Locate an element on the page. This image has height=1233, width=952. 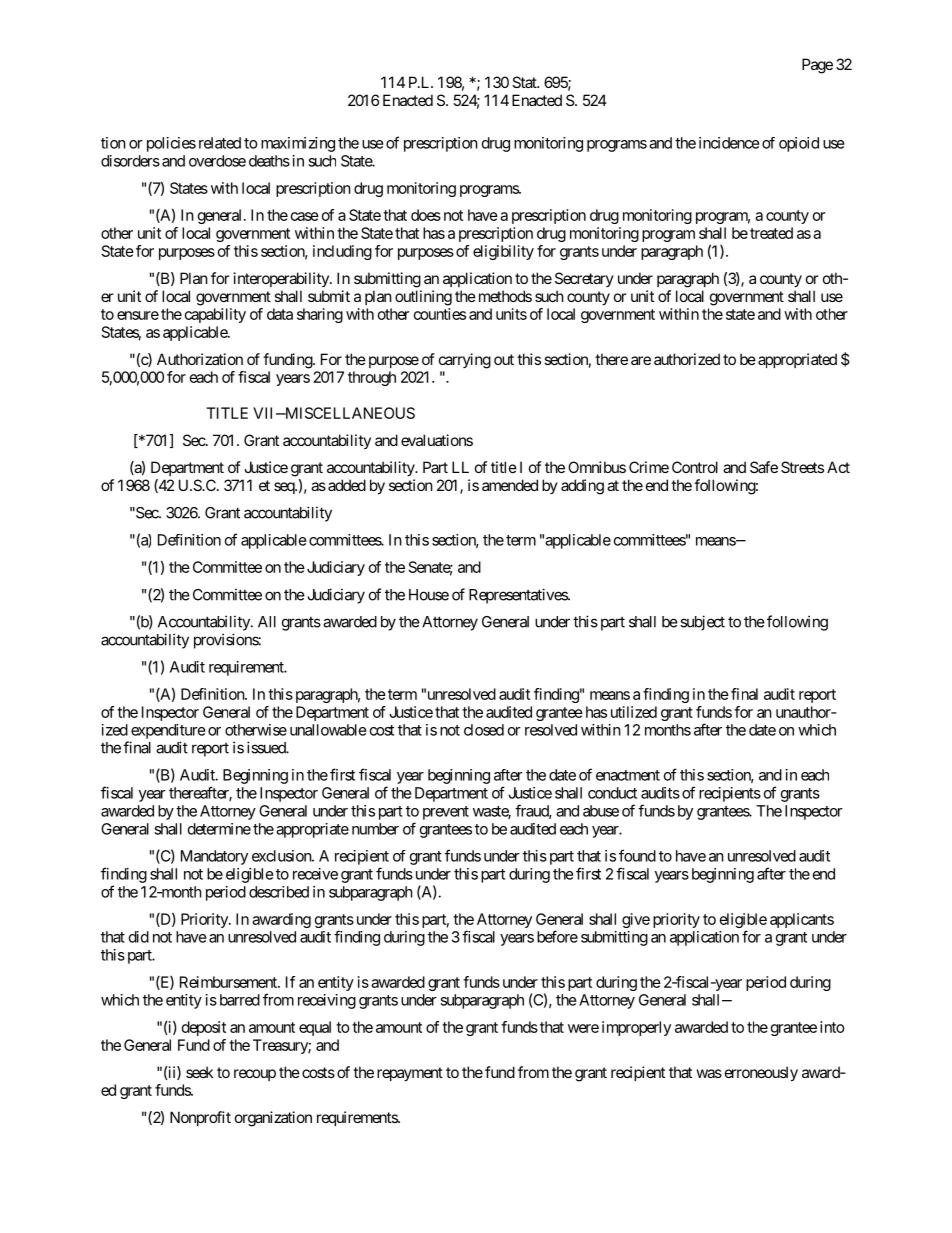
subject is located at coordinates (702, 623).
